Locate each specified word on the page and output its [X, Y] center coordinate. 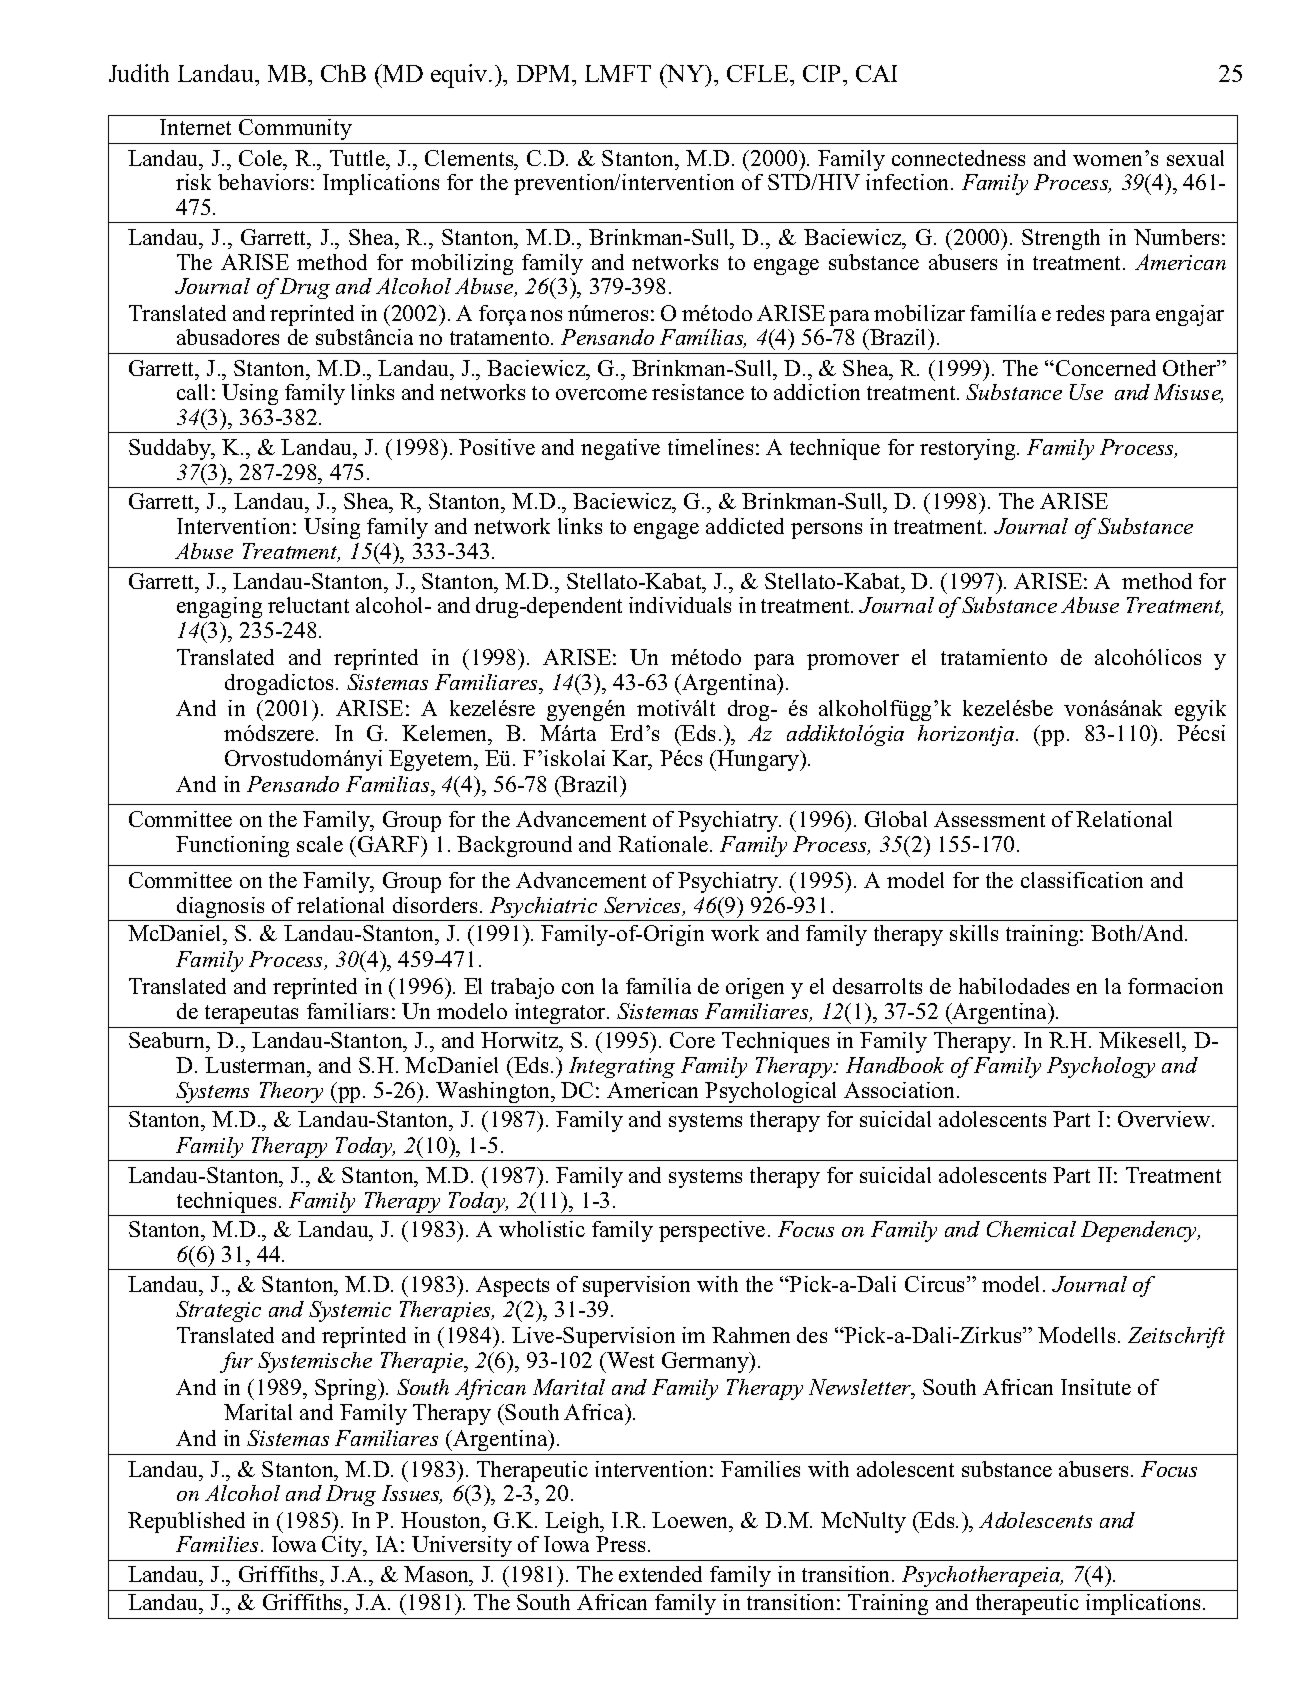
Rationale [664, 844]
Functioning [232, 846]
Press [620, 1544]
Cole [262, 158]
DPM [545, 73]
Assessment [989, 819]
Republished [186, 1522]
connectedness [958, 158]
